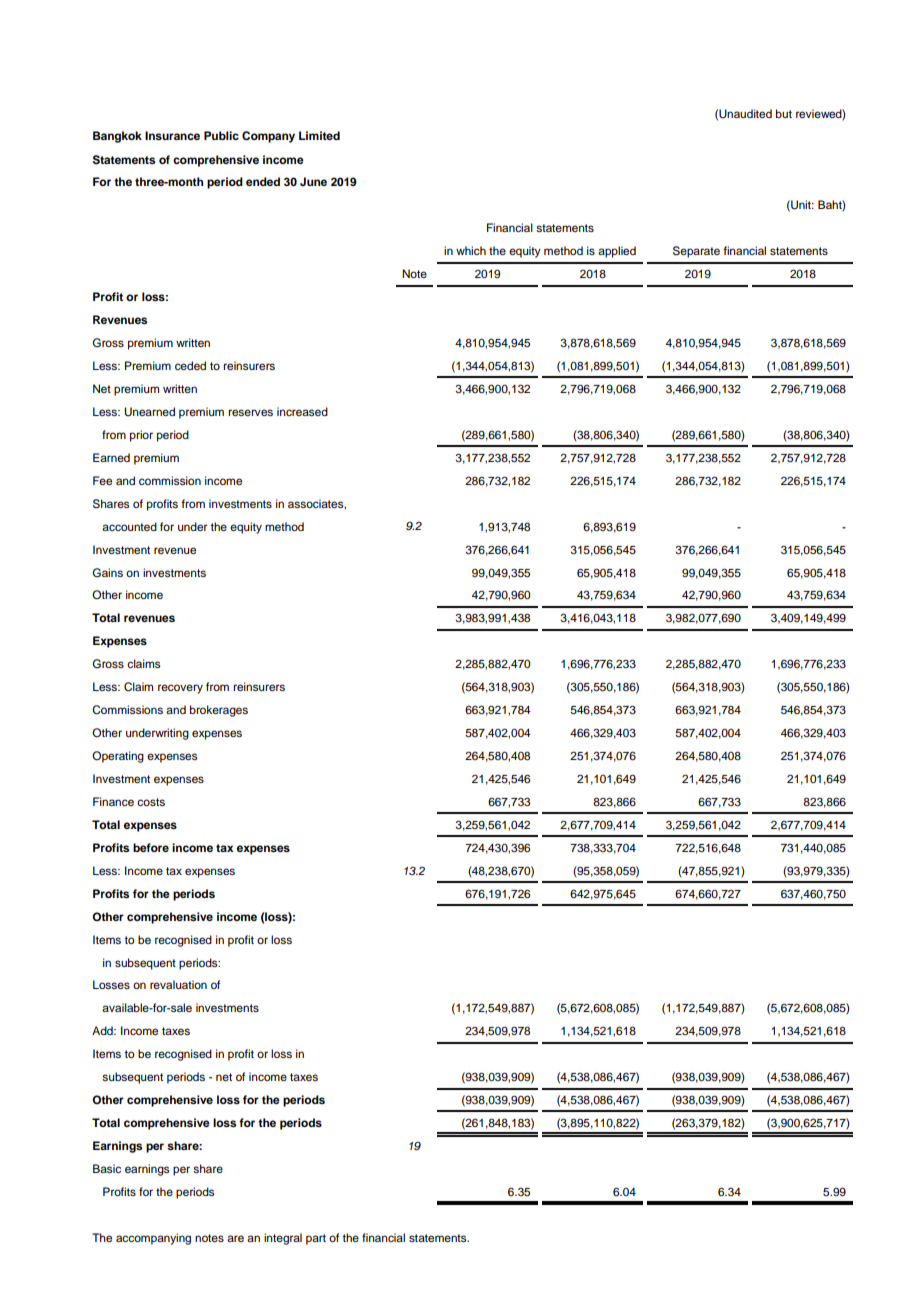  What do you see at coordinates (172, 135) in the image?
I see `Insurance` at bounding box center [172, 135].
